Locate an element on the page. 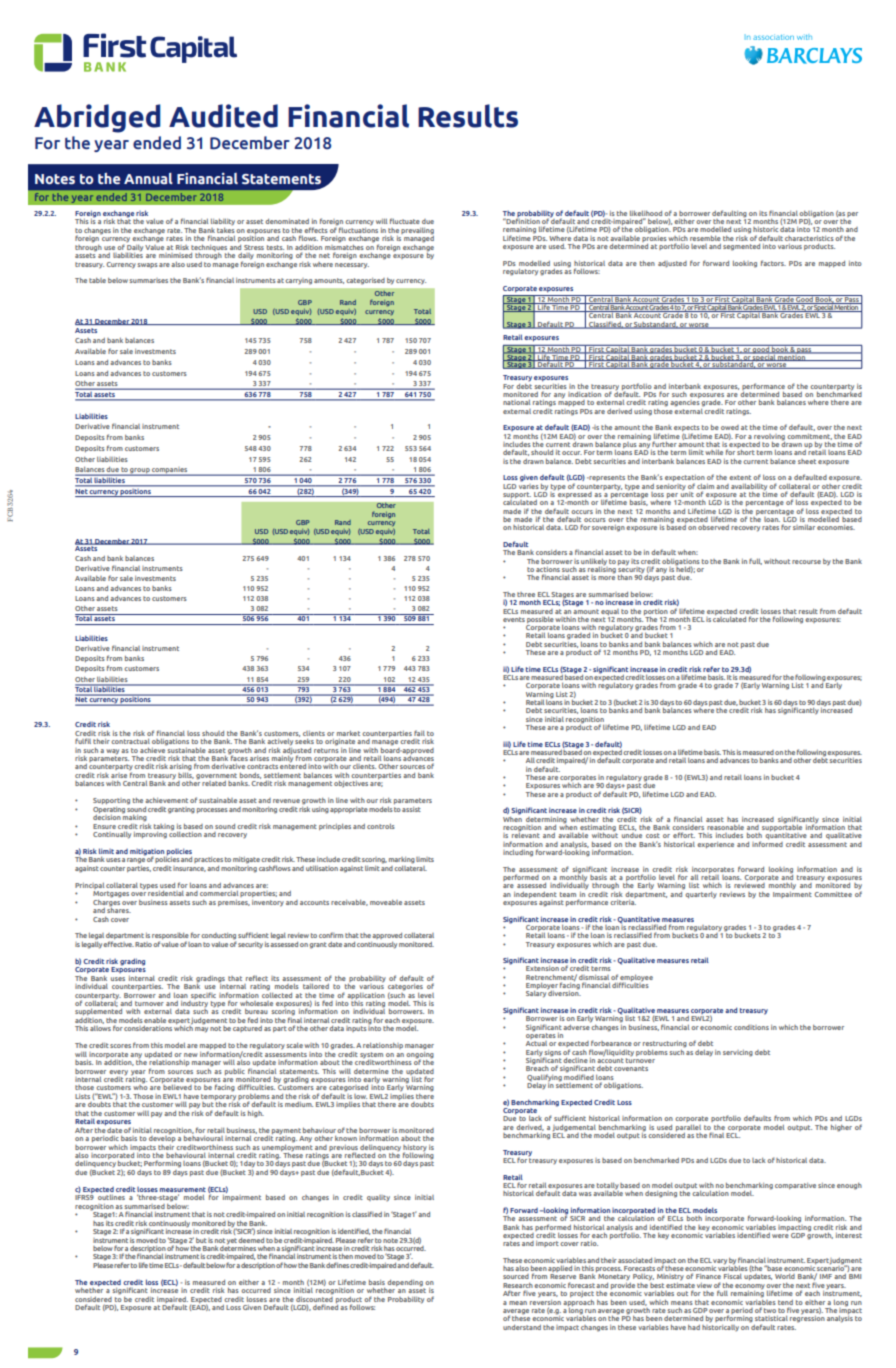 The height and width of the image is (1368, 896). fluctuate is located at coordinates (405, 221).
